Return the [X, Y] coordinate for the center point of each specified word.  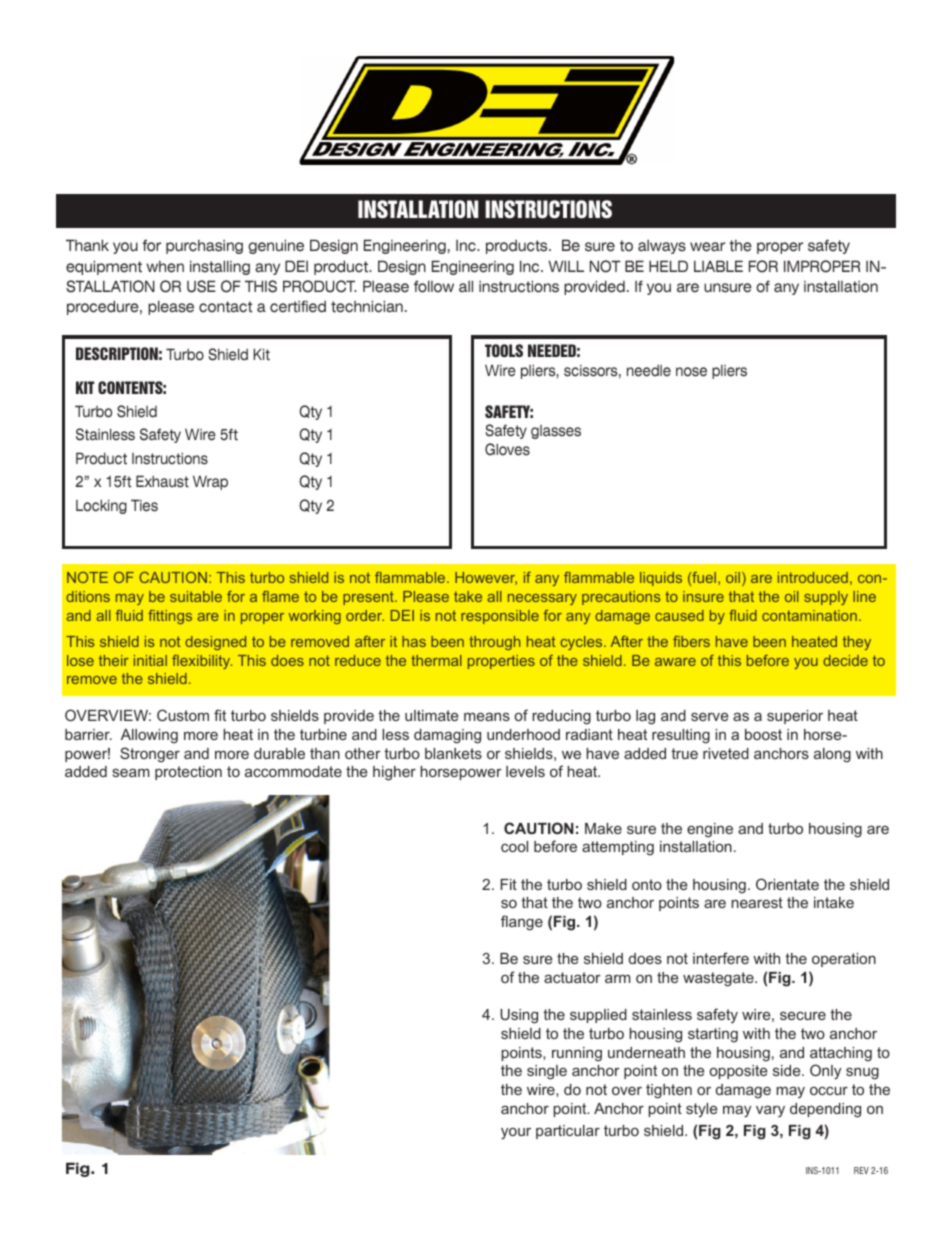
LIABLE [718, 266]
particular [568, 1132]
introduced [813, 577]
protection [188, 773]
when [165, 267]
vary [770, 1112]
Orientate [787, 884]
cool [514, 846]
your [516, 1134]
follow [434, 286]
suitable [196, 596]
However [486, 578]
